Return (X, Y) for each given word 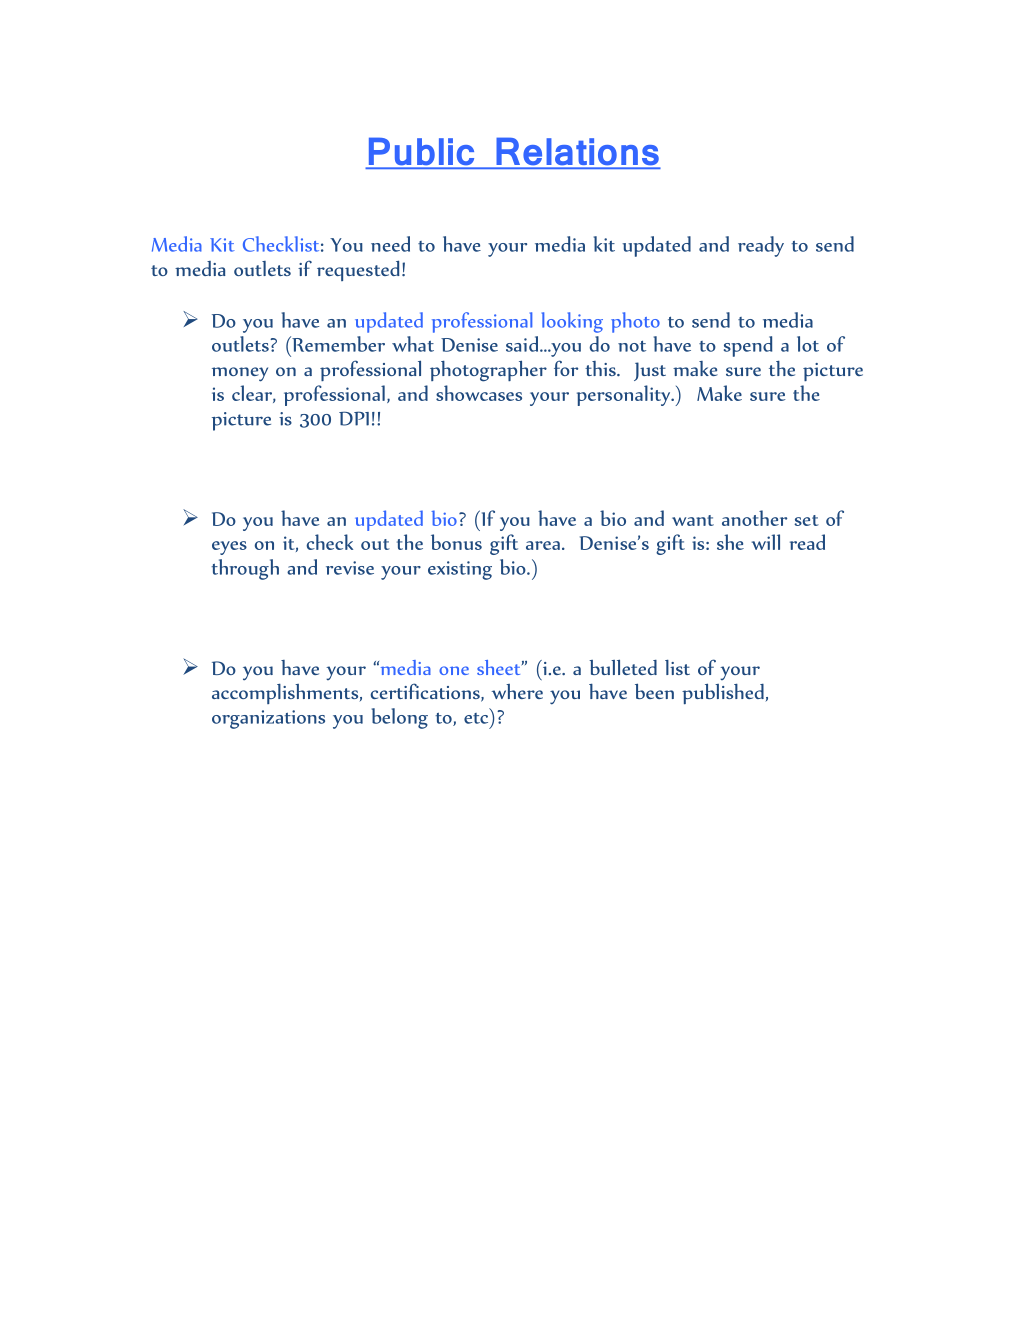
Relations (577, 153)
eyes (229, 548)
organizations (268, 719)
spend (748, 346)
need (390, 244)
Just (650, 371)
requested (358, 270)
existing (460, 570)
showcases (479, 393)
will (766, 542)
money (240, 374)
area (543, 545)
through (245, 569)
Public (421, 153)
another (754, 518)
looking (572, 322)
